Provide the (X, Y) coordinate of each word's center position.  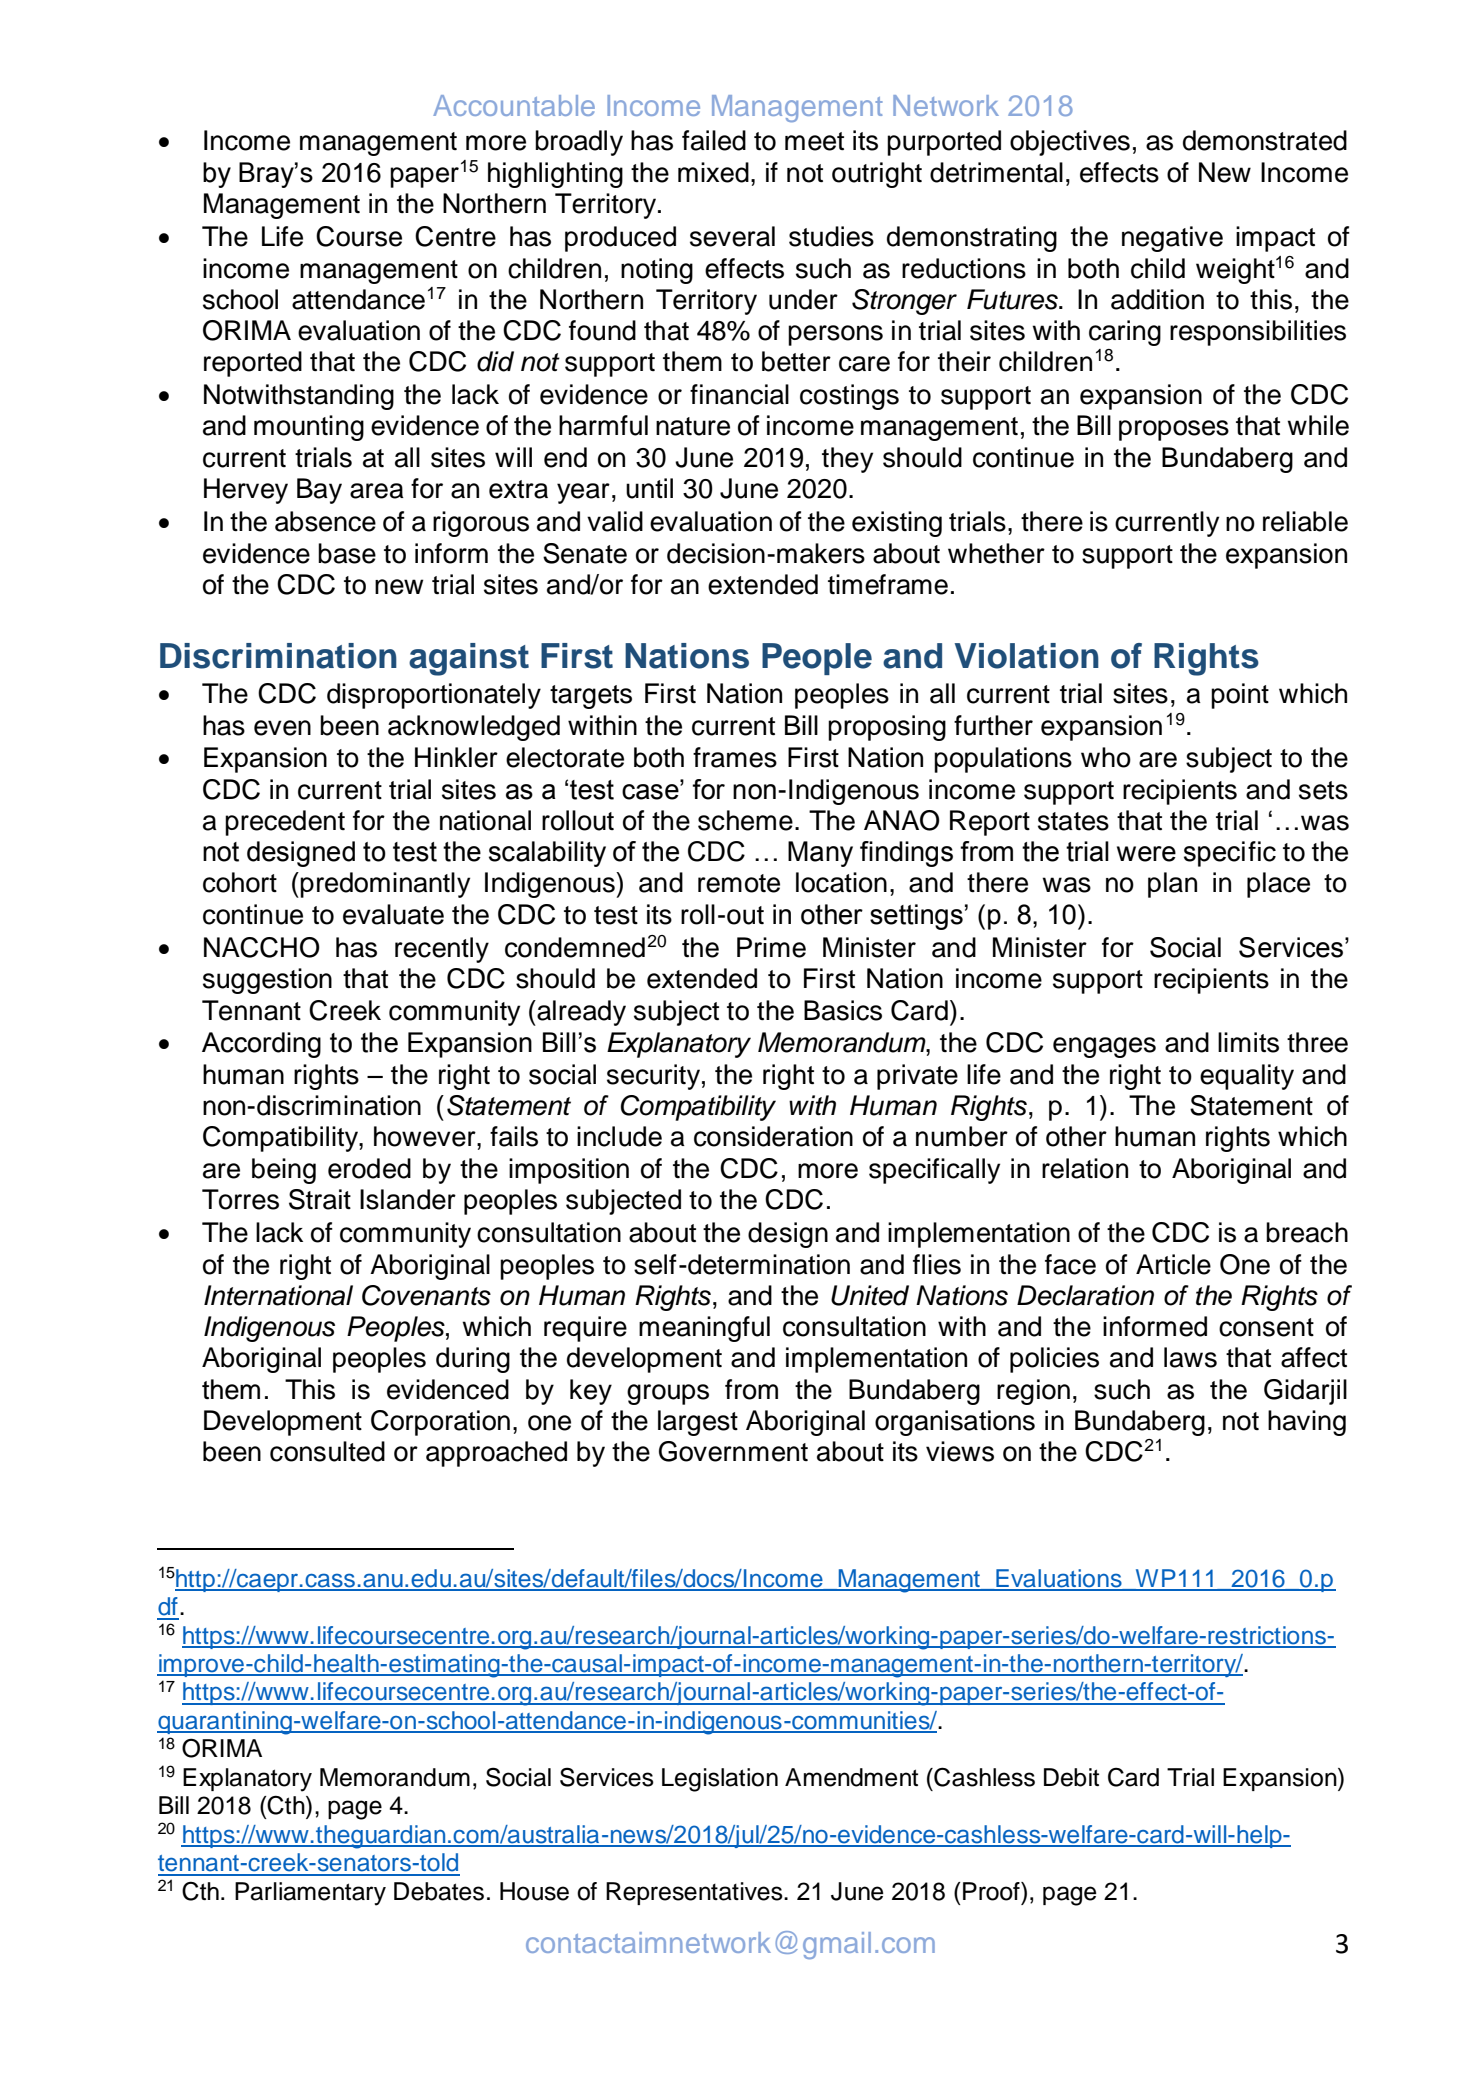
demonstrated (1265, 140)
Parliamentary (310, 1894)
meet (814, 141)
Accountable (514, 105)
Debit (1071, 1777)
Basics (843, 1010)
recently (442, 950)
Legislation (720, 1780)
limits (1248, 1042)
